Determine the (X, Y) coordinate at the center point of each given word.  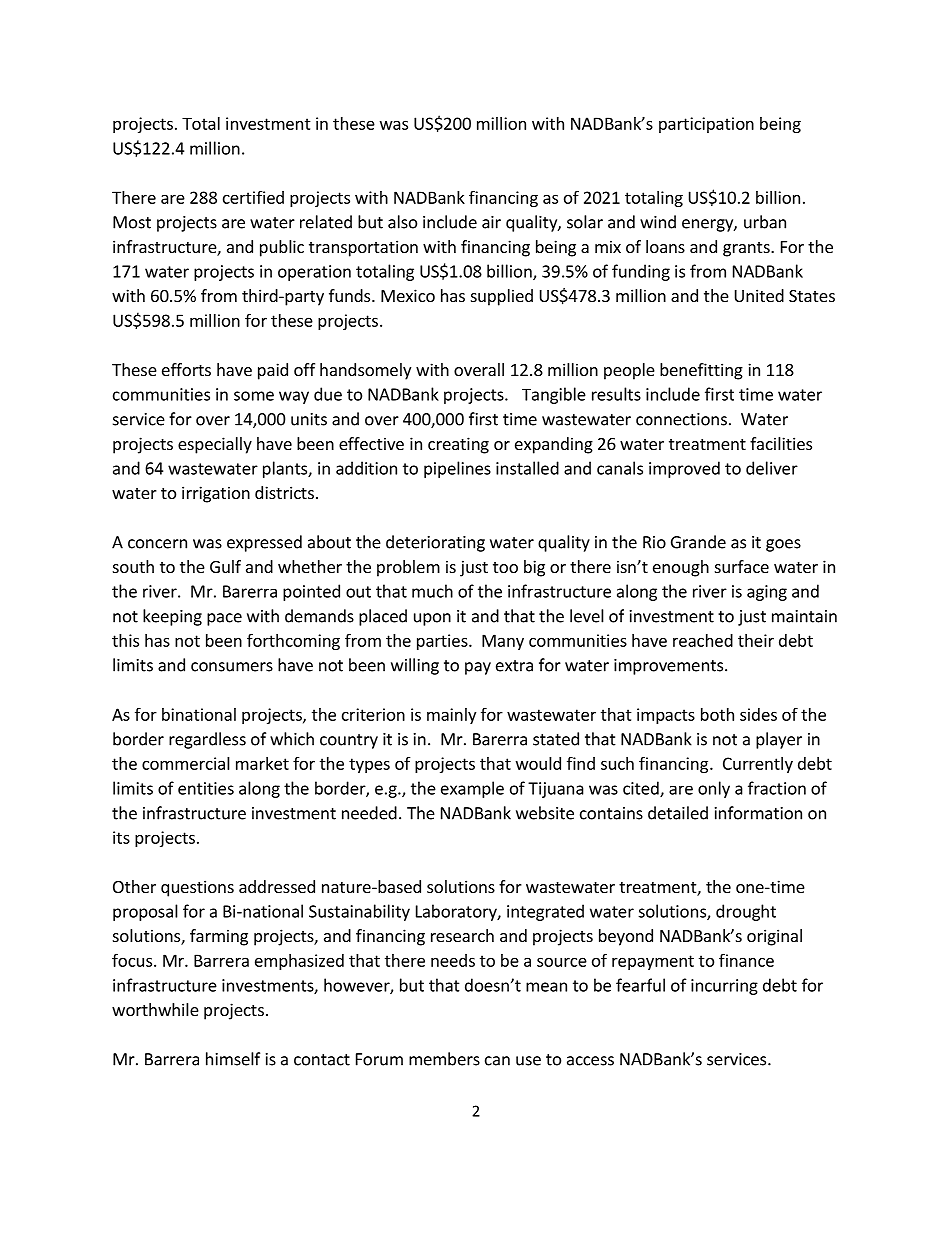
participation (706, 125)
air (491, 222)
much (432, 591)
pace (224, 619)
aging (767, 593)
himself (233, 1059)
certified (253, 197)
